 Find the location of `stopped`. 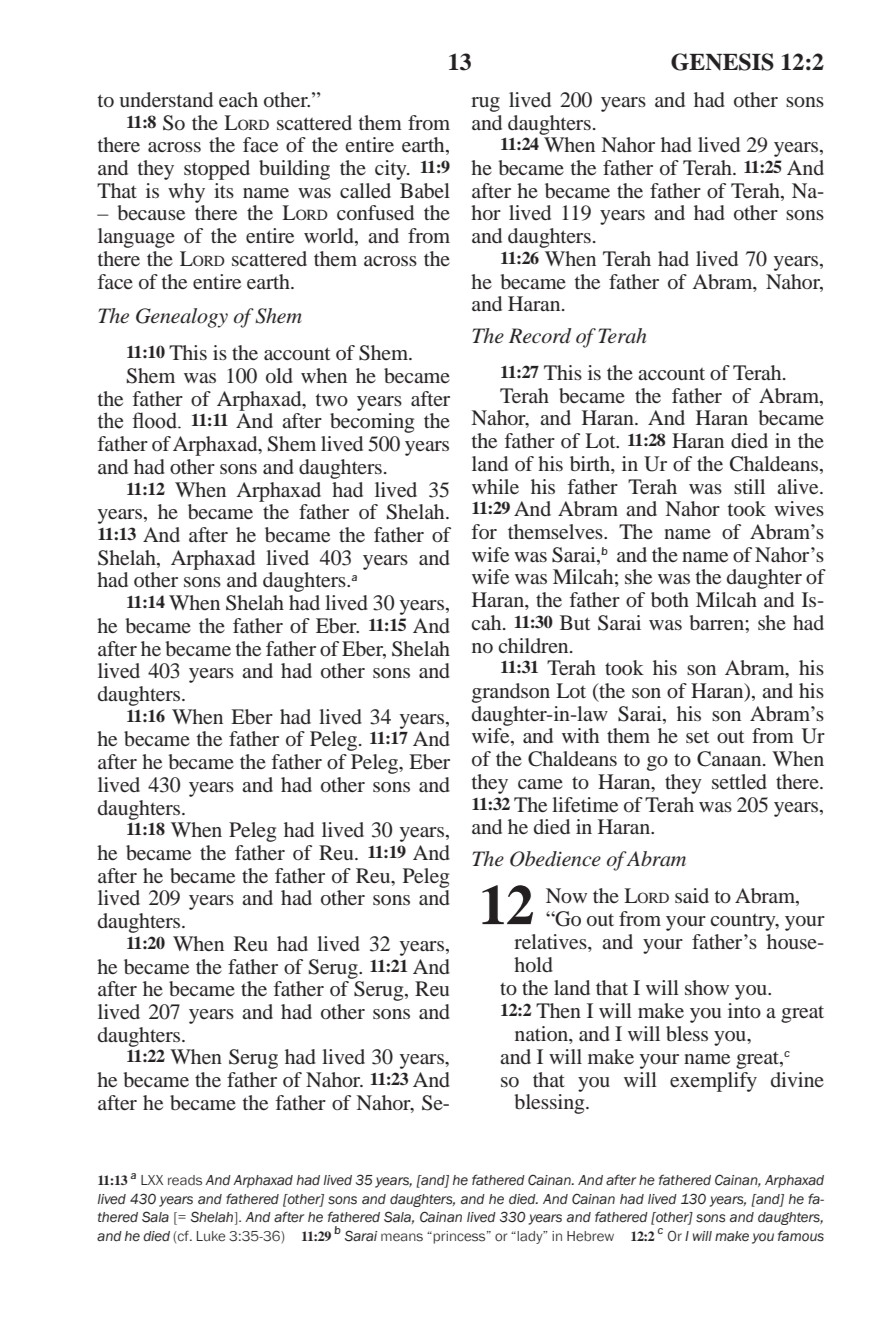

stopped is located at coordinates (217, 170).
